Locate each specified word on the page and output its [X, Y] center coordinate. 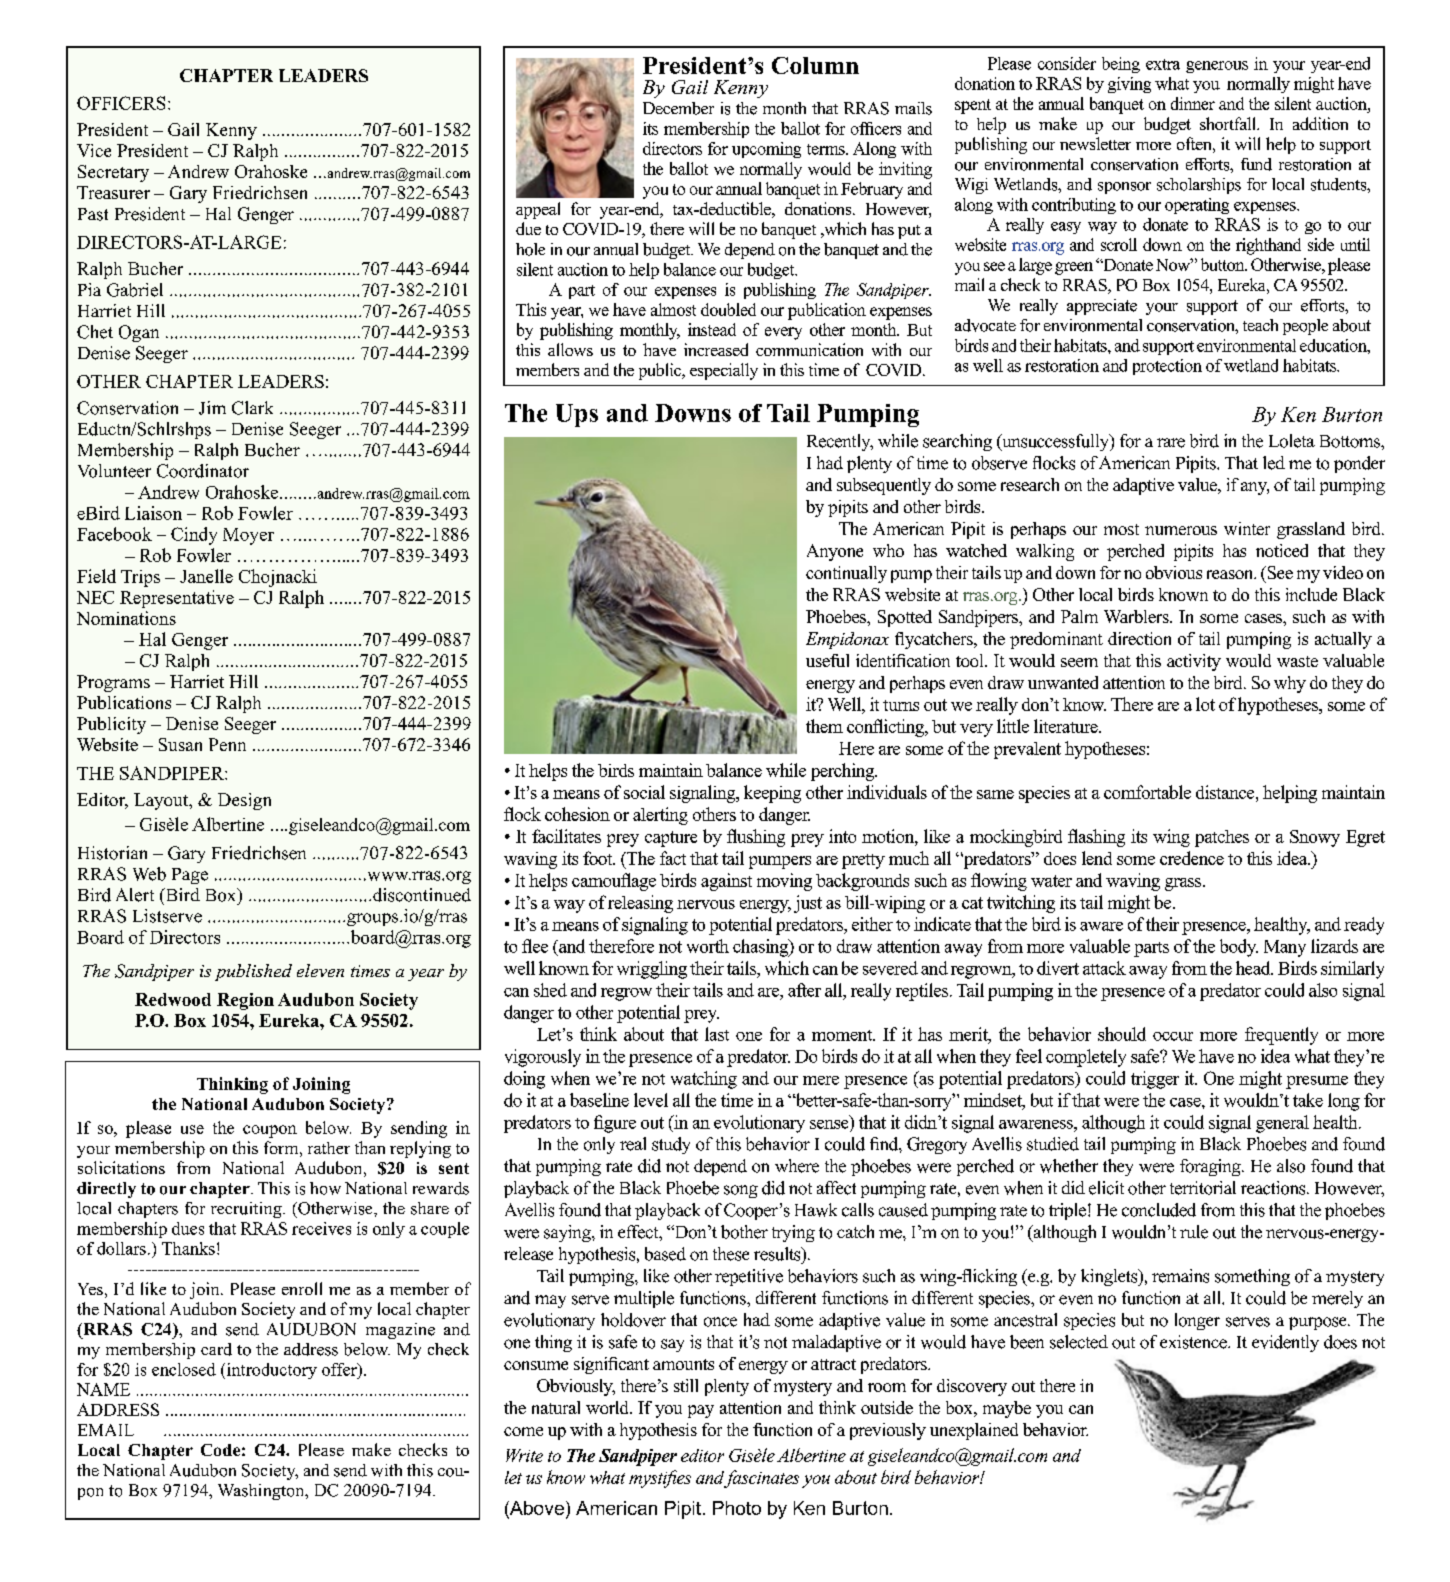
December [678, 108]
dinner [1193, 103]
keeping [772, 794]
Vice [94, 150]
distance [1226, 792]
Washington [262, 1492]
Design [244, 801]
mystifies [660, 1479]
